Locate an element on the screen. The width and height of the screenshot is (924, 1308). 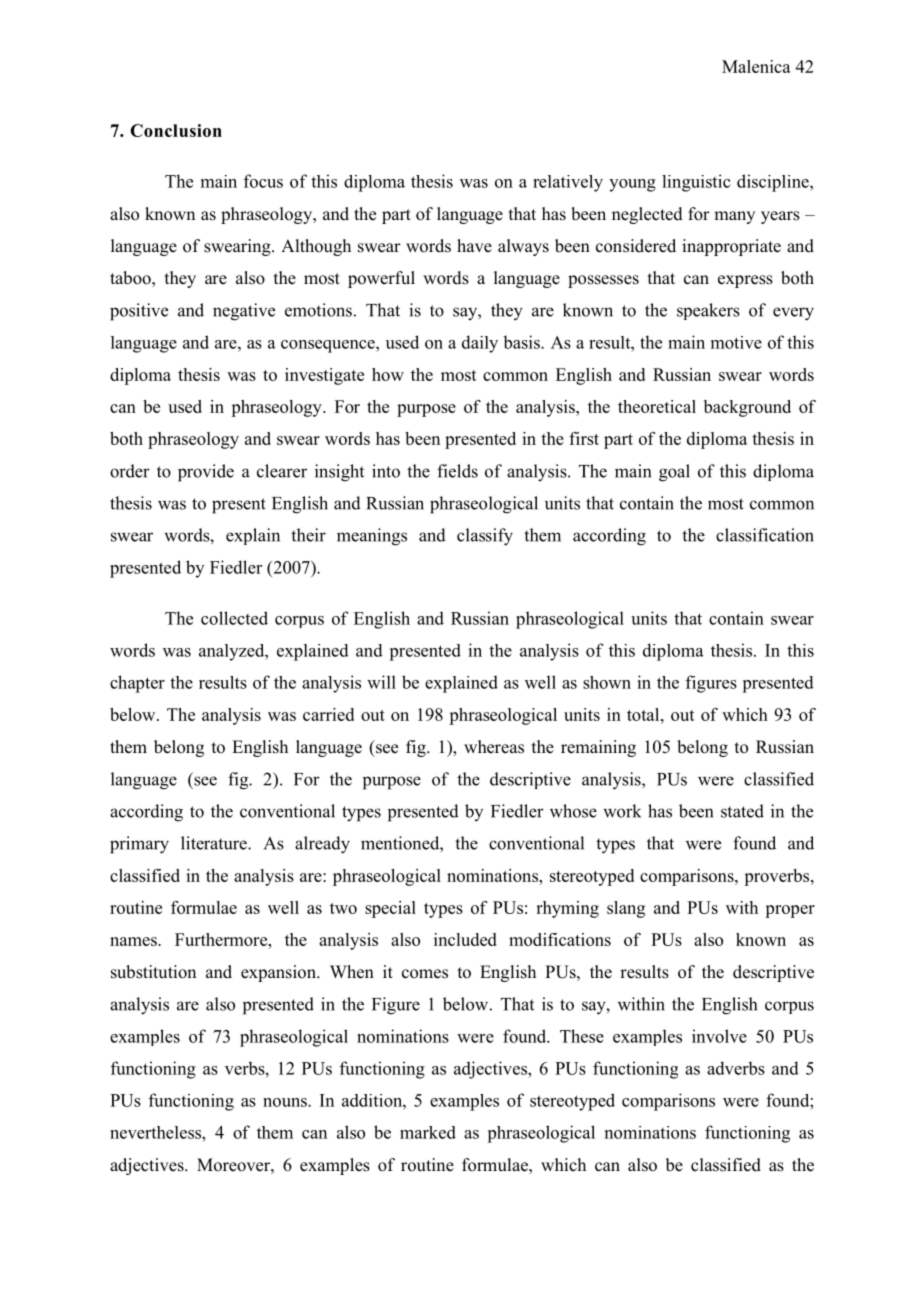
collected is located at coordinates (234, 618).
